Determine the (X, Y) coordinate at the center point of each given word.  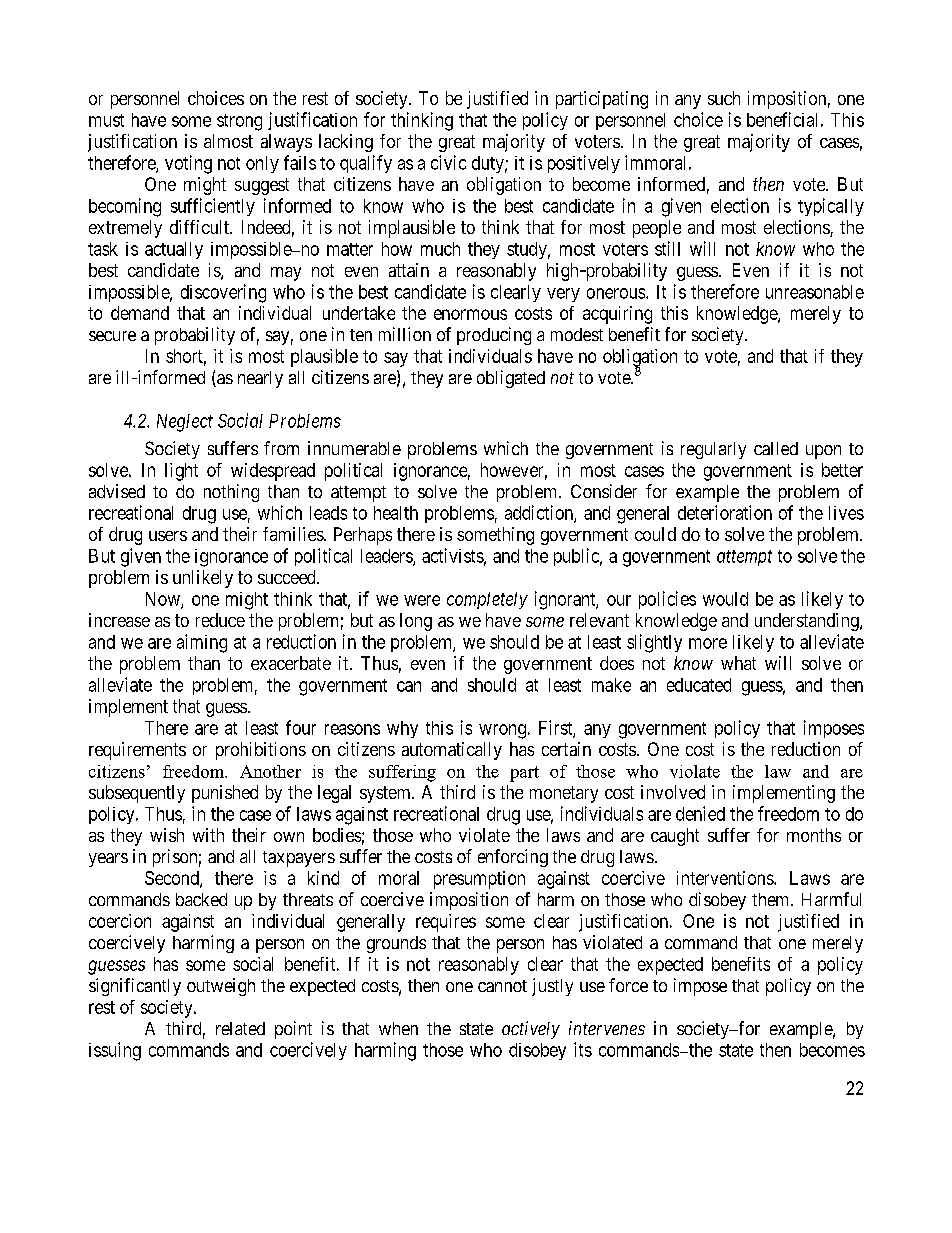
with (208, 835)
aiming (202, 643)
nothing (231, 493)
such (724, 98)
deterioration (725, 512)
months (814, 835)
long (416, 622)
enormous (470, 314)
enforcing (513, 858)
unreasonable (815, 292)
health (396, 513)
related (240, 1028)
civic (448, 162)
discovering (223, 293)
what (738, 663)
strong (239, 122)
